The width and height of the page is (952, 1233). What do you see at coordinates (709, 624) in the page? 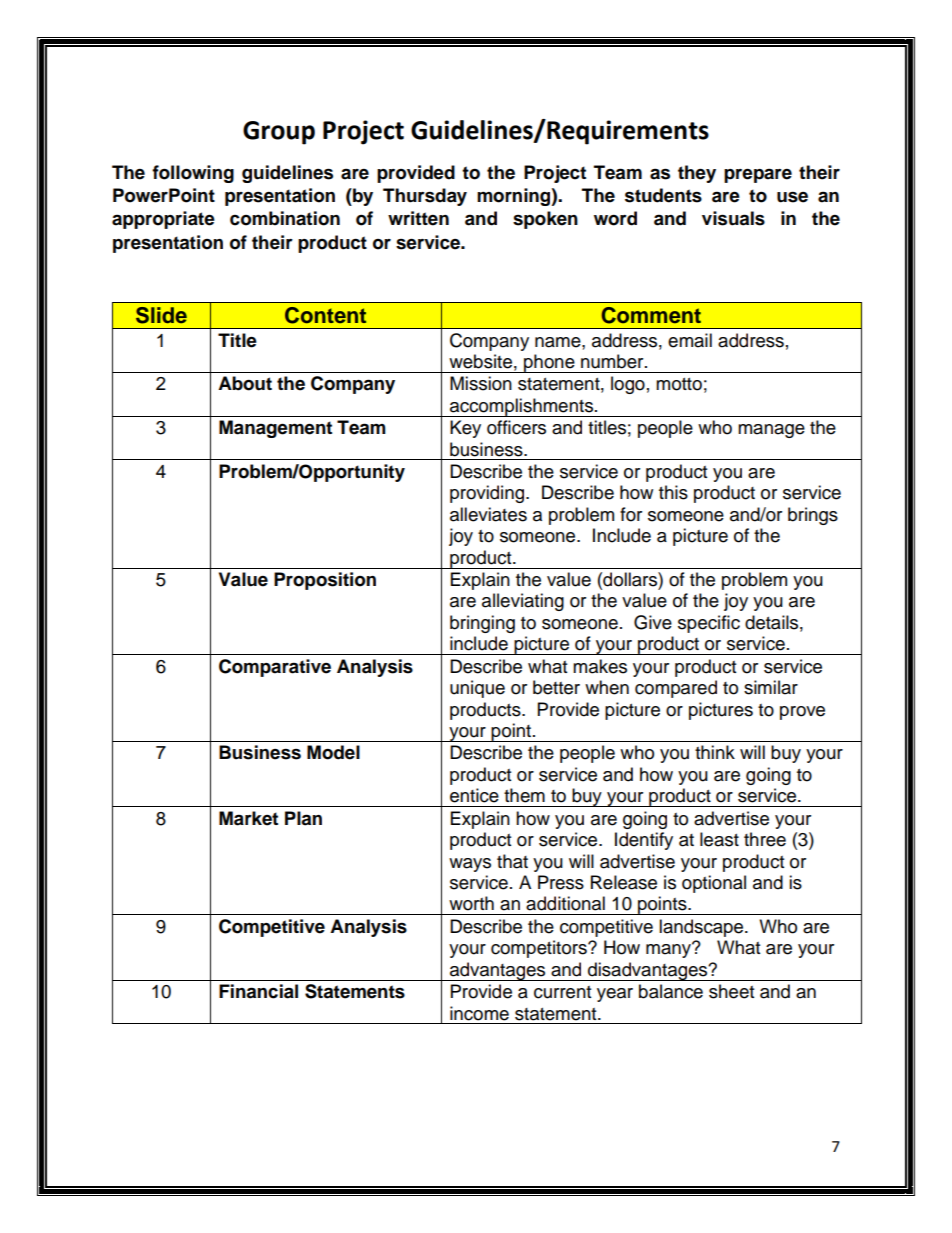
I see `specific` at bounding box center [709, 624].
